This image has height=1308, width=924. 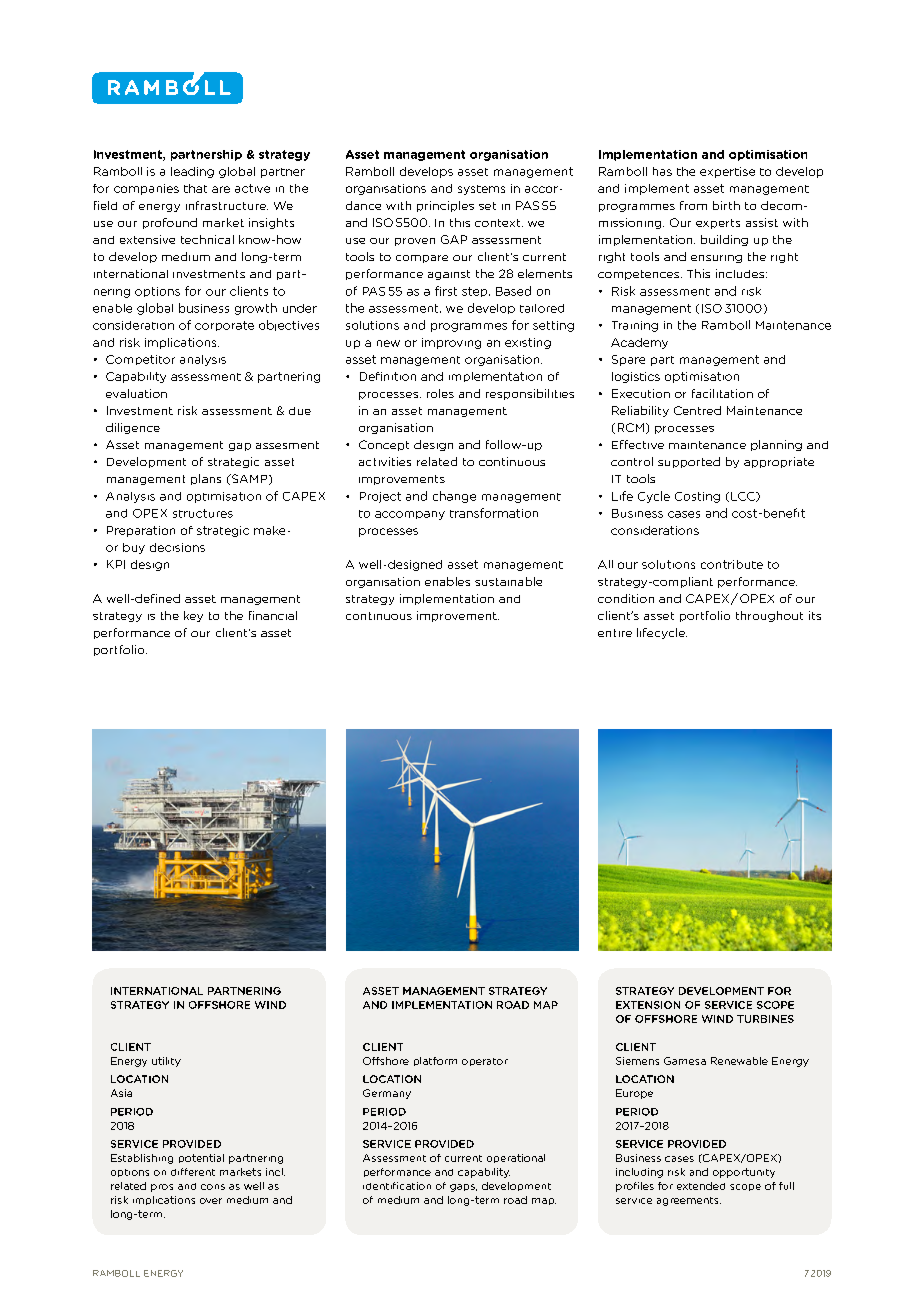 I want to click on roles, so click(x=440, y=393).
